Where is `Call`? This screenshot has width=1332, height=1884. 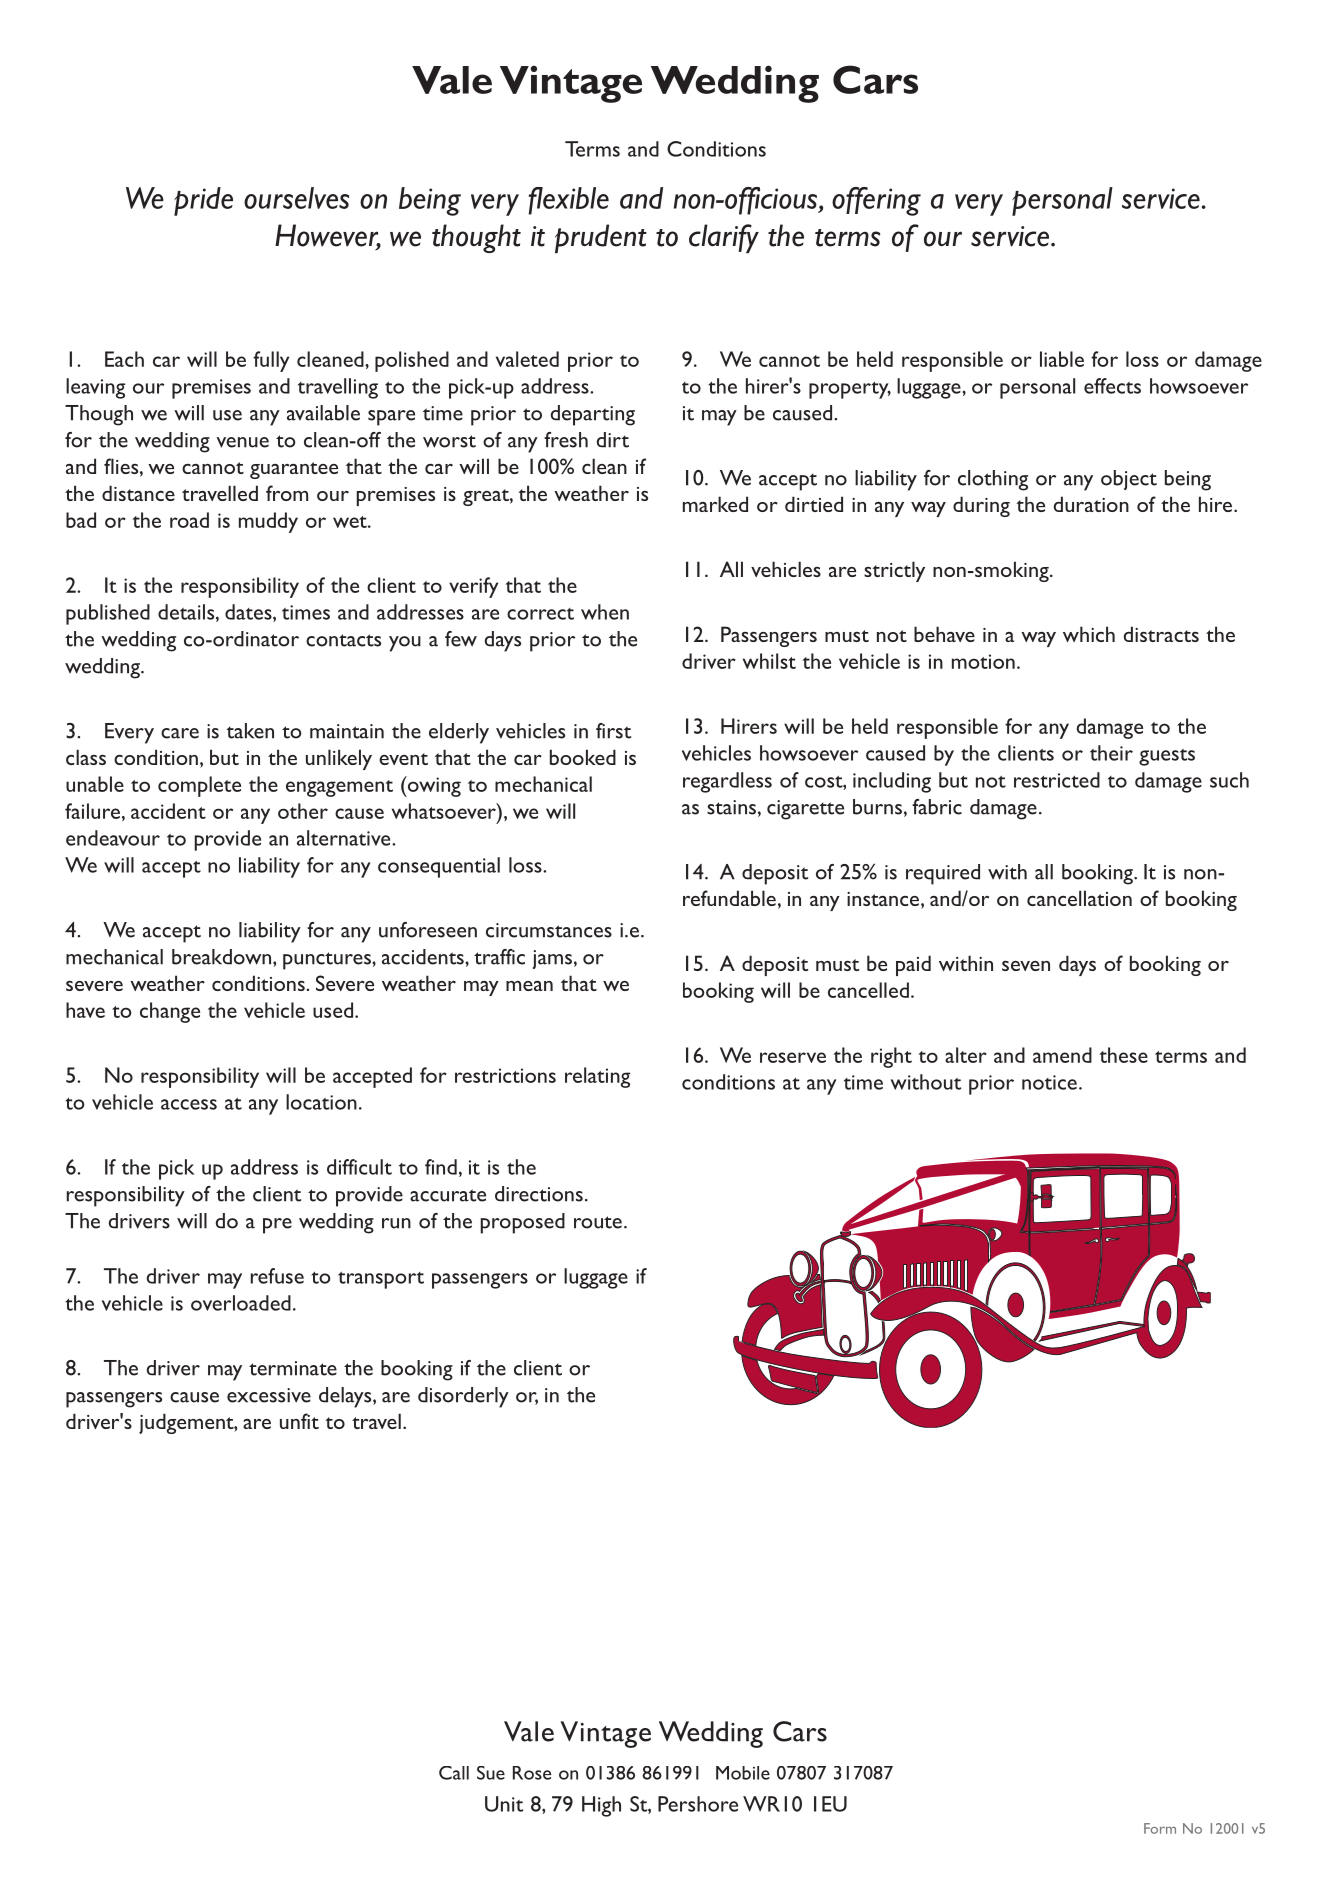
Call is located at coordinates (454, 1773).
